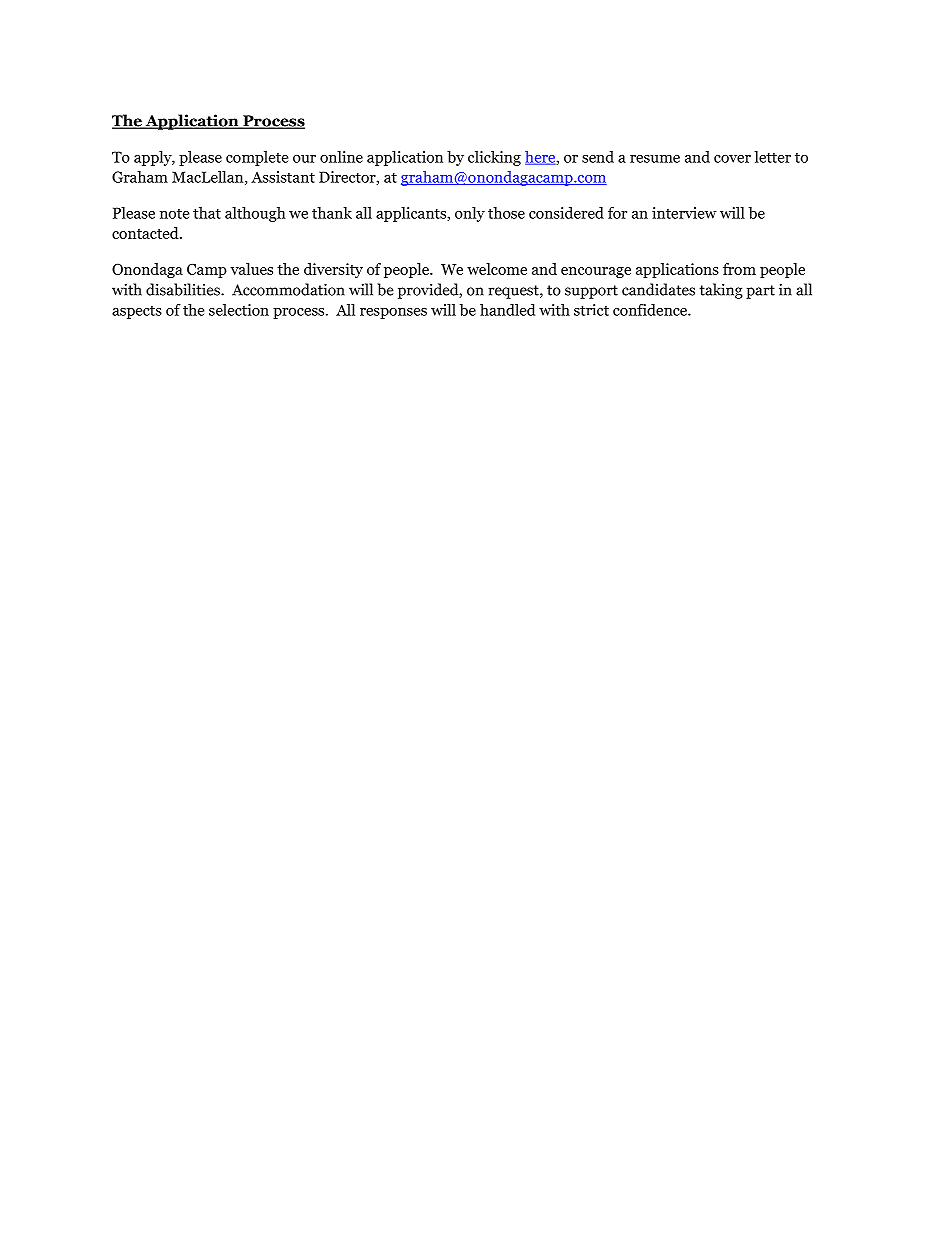  What do you see at coordinates (239, 310) in the screenshot?
I see `selection` at bounding box center [239, 310].
